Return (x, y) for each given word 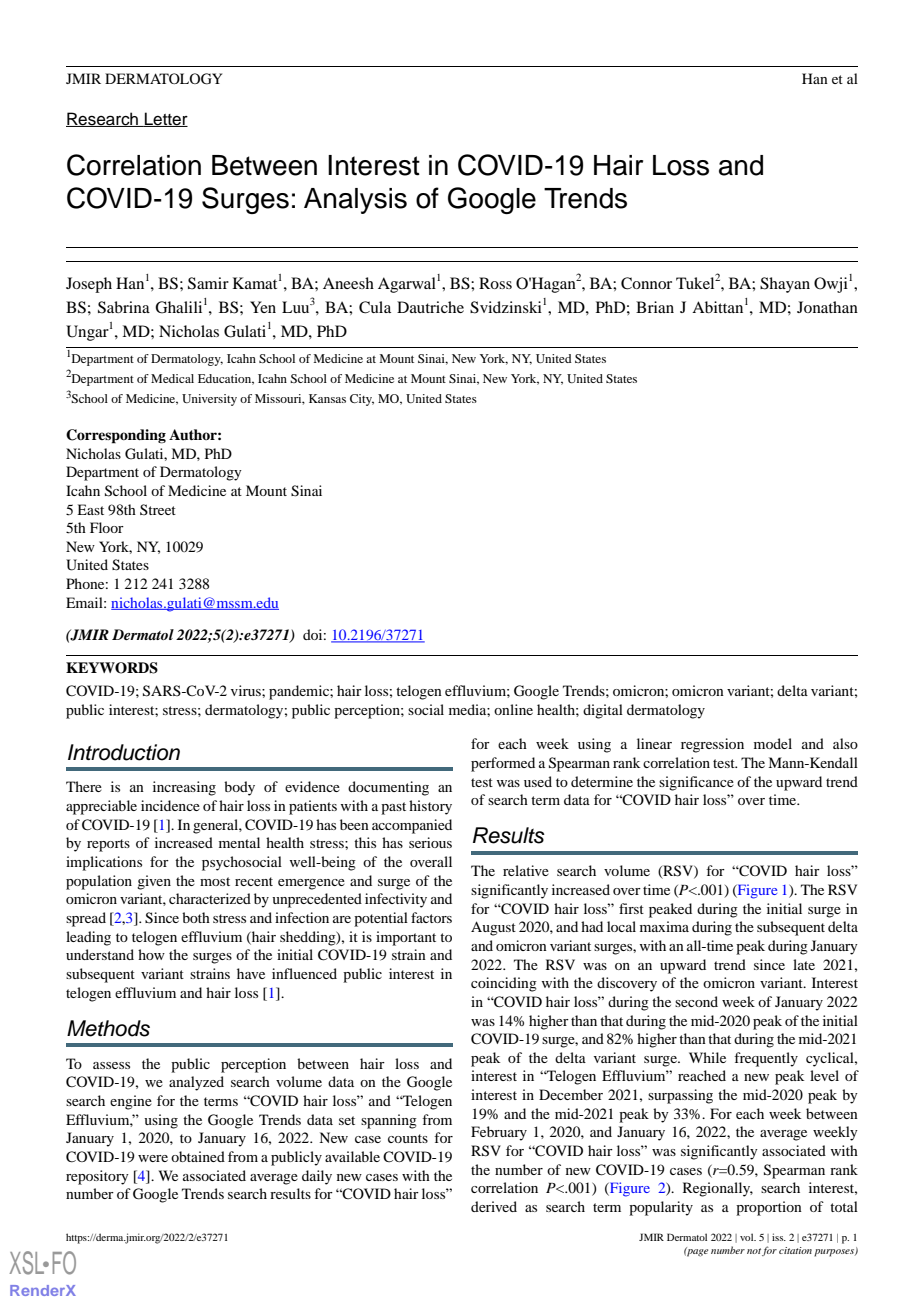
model (773, 743)
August (493, 928)
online (513, 709)
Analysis (355, 201)
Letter (165, 119)
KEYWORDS (112, 668)
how (151, 954)
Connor (646, 283)
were (153, 1158)
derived (494, 1206)
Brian (655, 307)
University (209, 400)
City (362, 400)
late (804, 964)
